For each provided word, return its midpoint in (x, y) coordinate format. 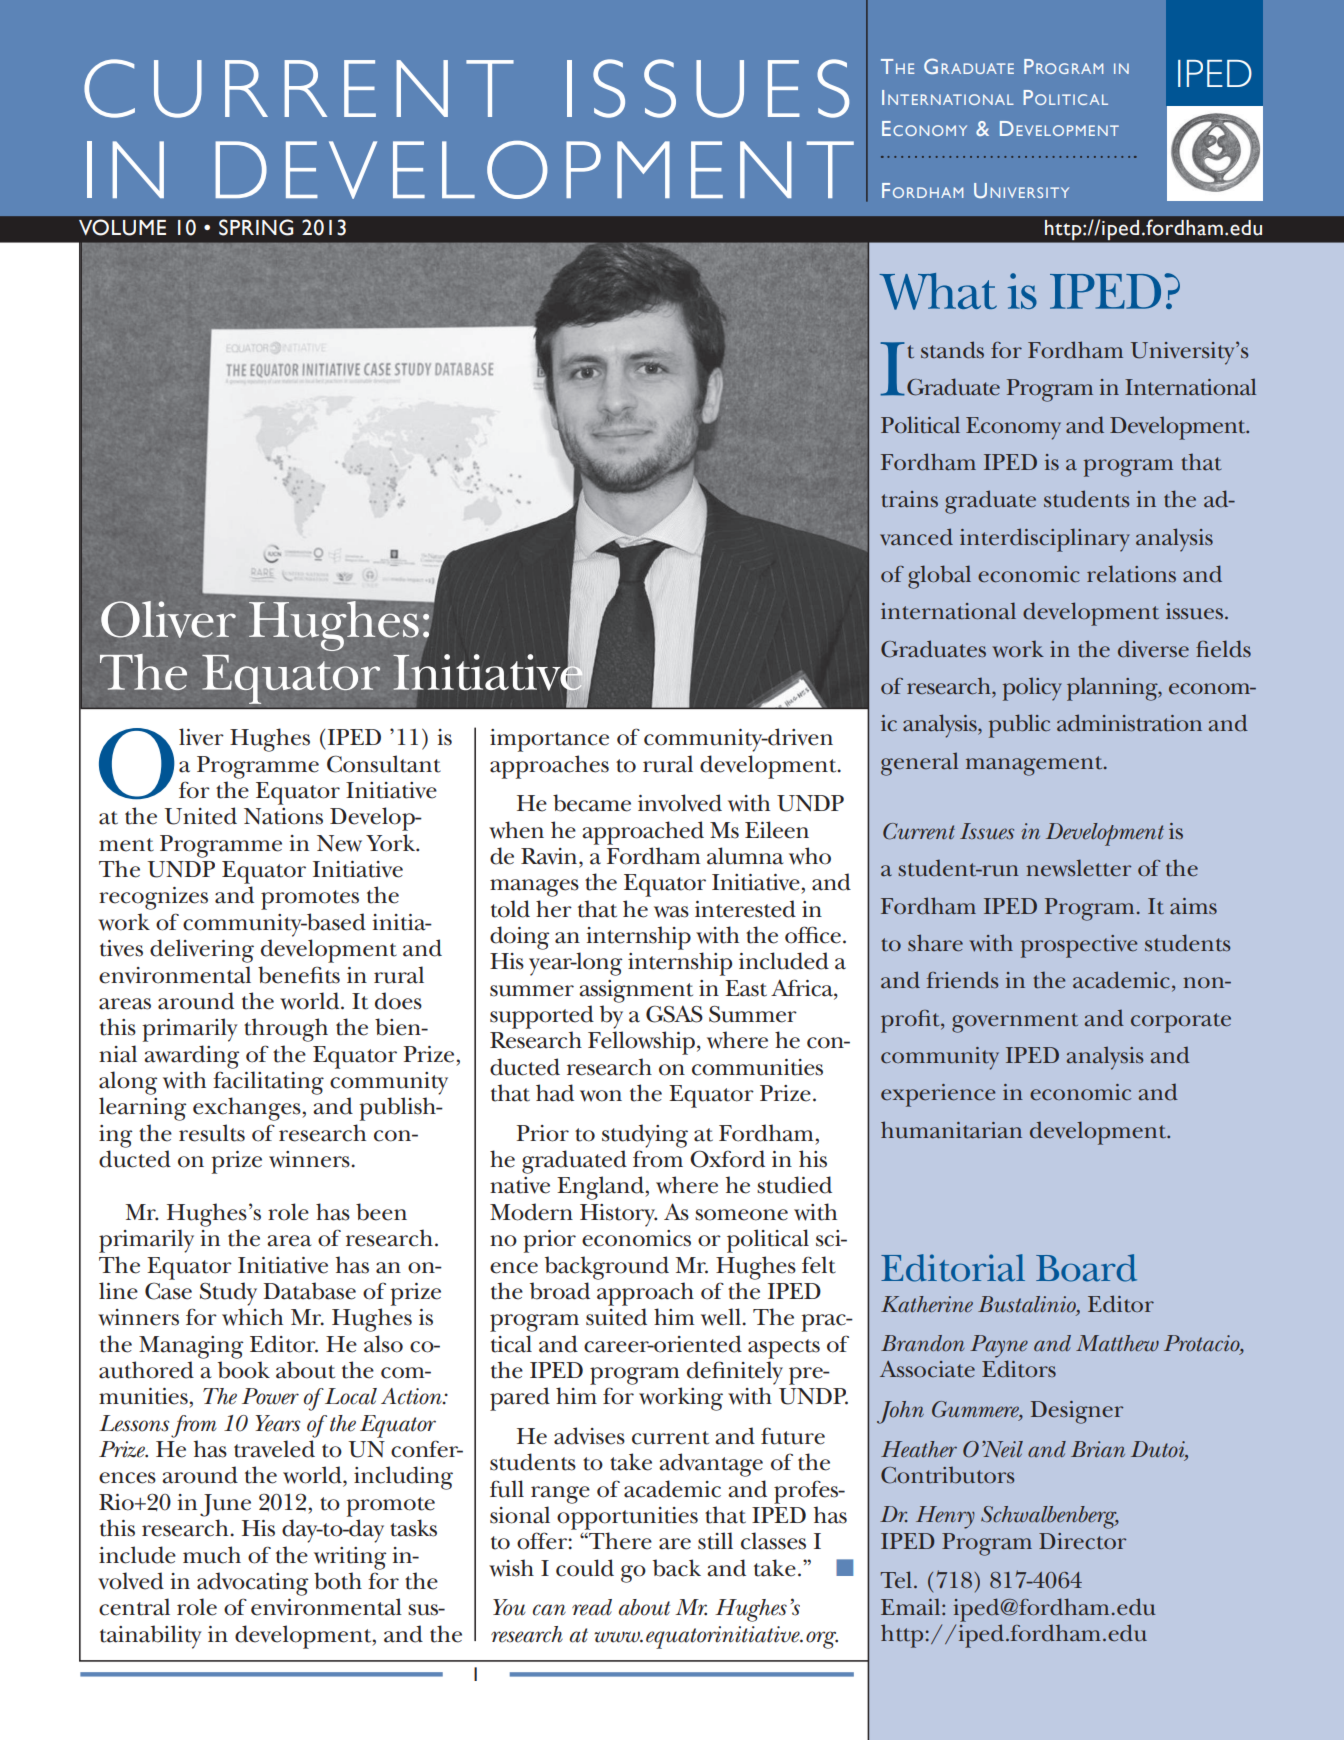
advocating (253, 1584)
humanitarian (951, 1130)
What (938, 291)
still (715, 1541)
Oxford (727, 1159)
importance (549, 740)
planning (1113, 689)
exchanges (248, 1109)
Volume (122, 227)
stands (952, 350)
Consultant (384, 764)
